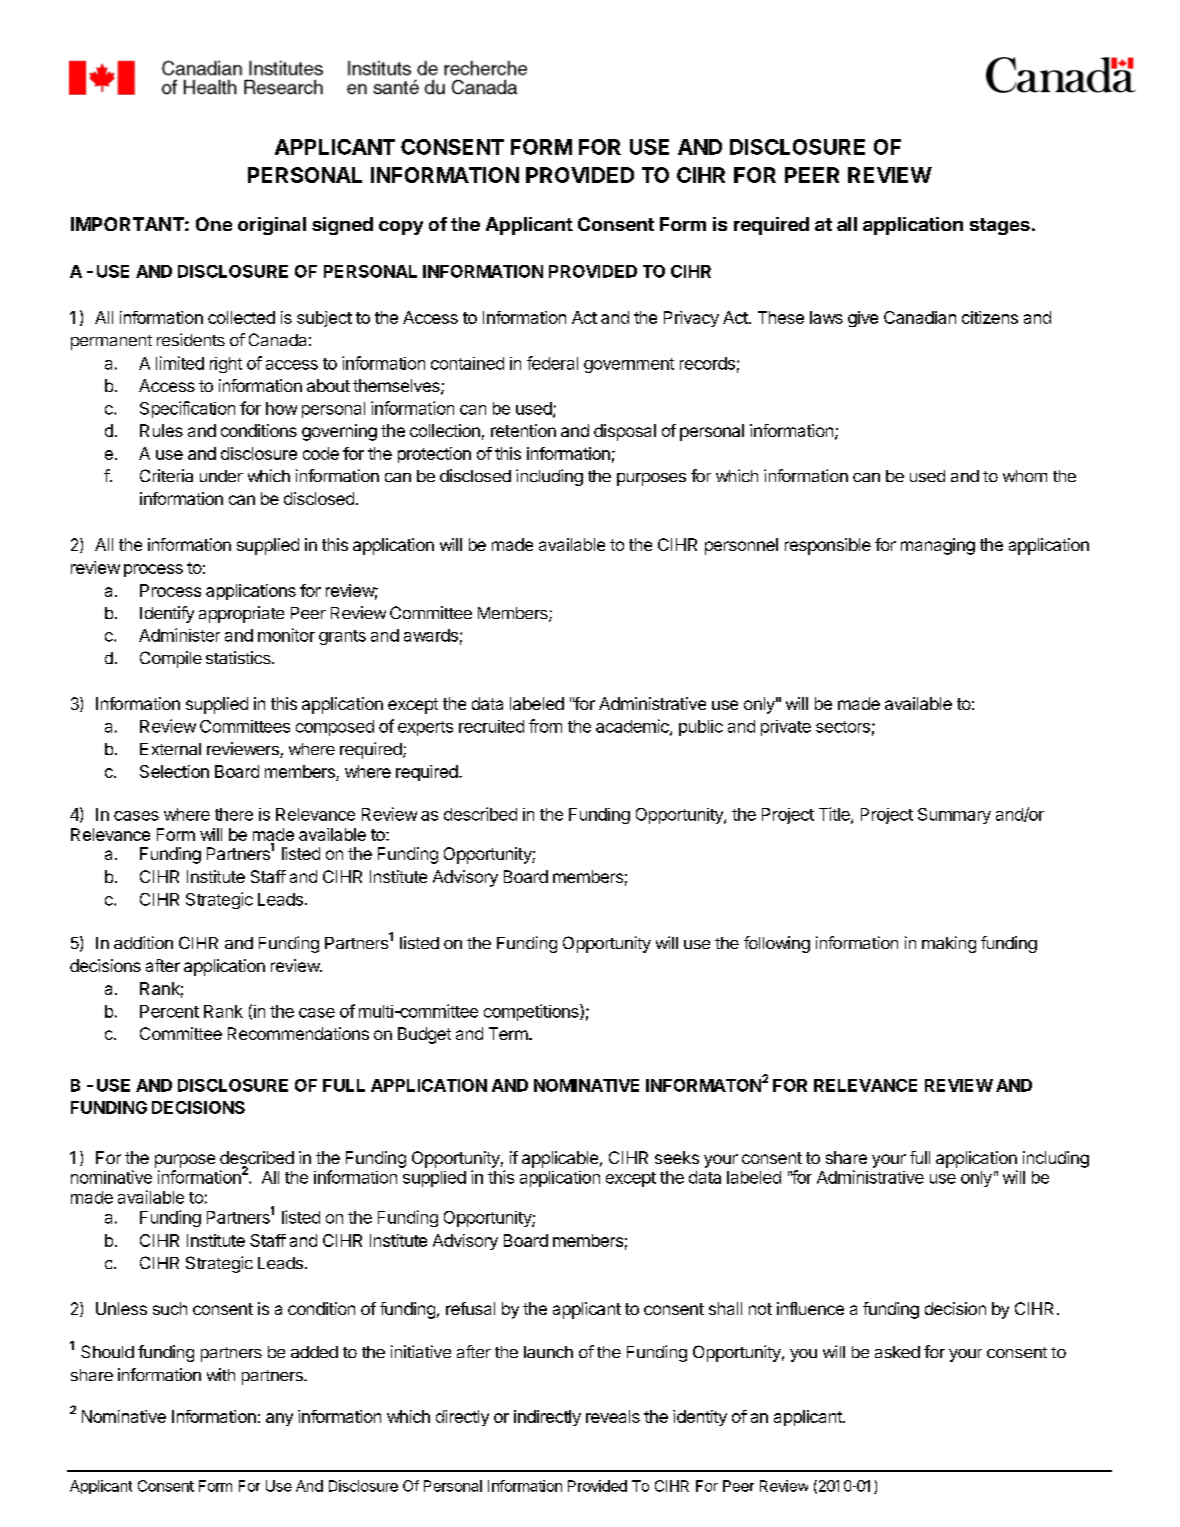 The width and height of the document is (1180, 1527). What do you see at coordinates (221, 1374) in the document?
I see `with` at bounding box center [221, 1374].
